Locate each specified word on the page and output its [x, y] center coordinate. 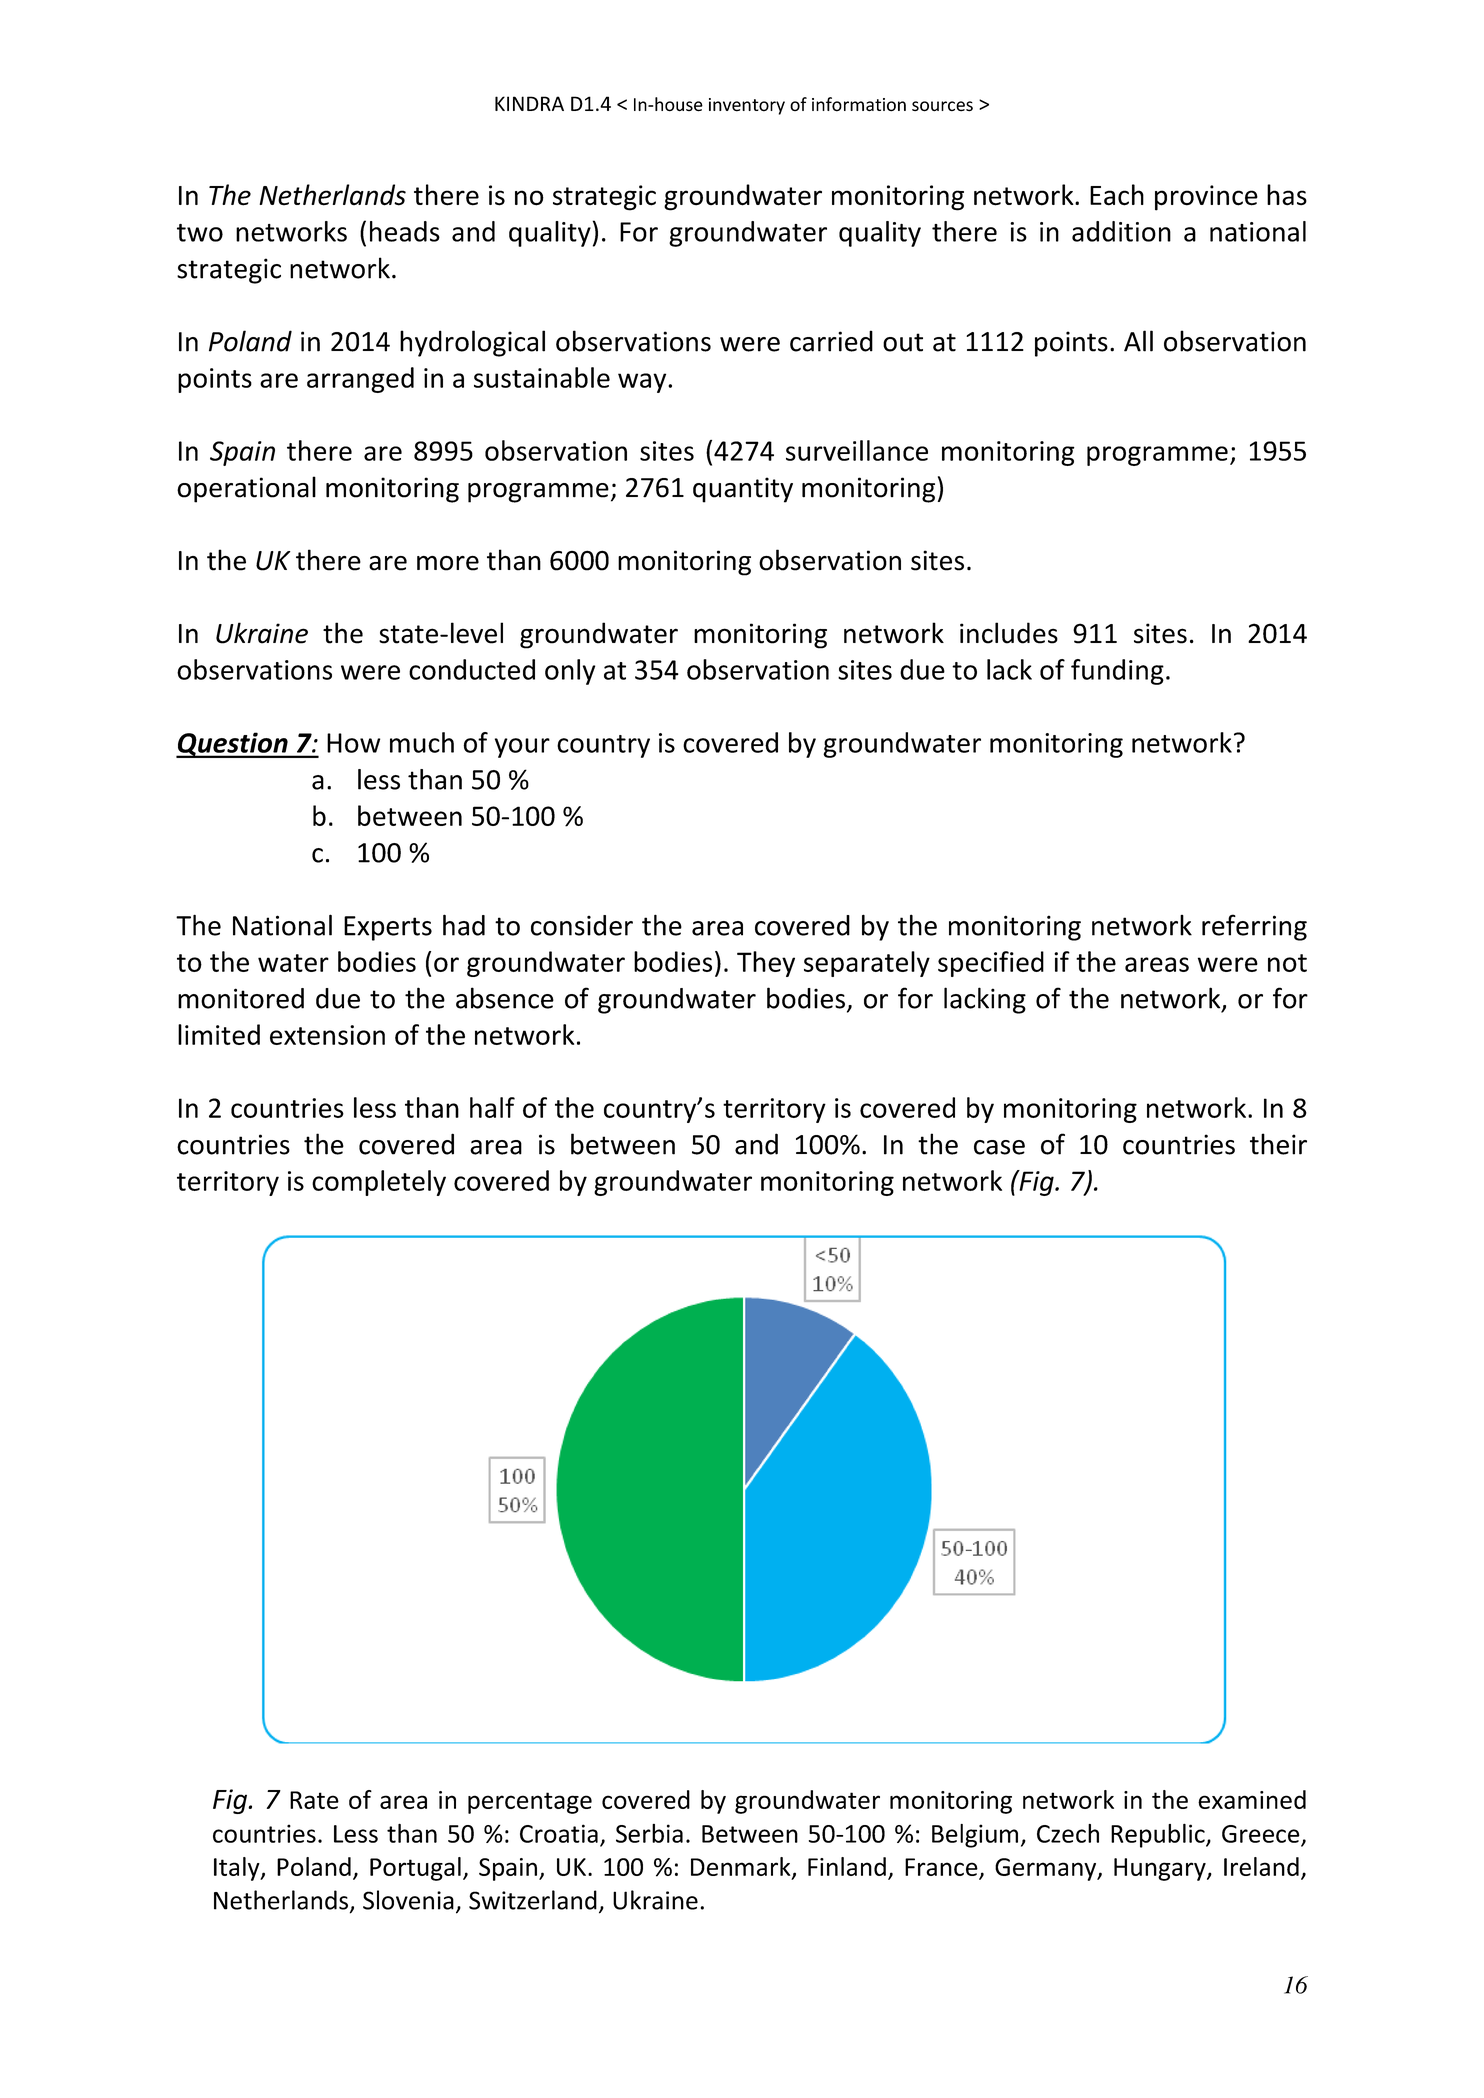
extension [327, 1035]
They [766, 964]
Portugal [415, 1869]
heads [405, 231]
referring [1254, 927]
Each [1117, 195]
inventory [747, 106]
